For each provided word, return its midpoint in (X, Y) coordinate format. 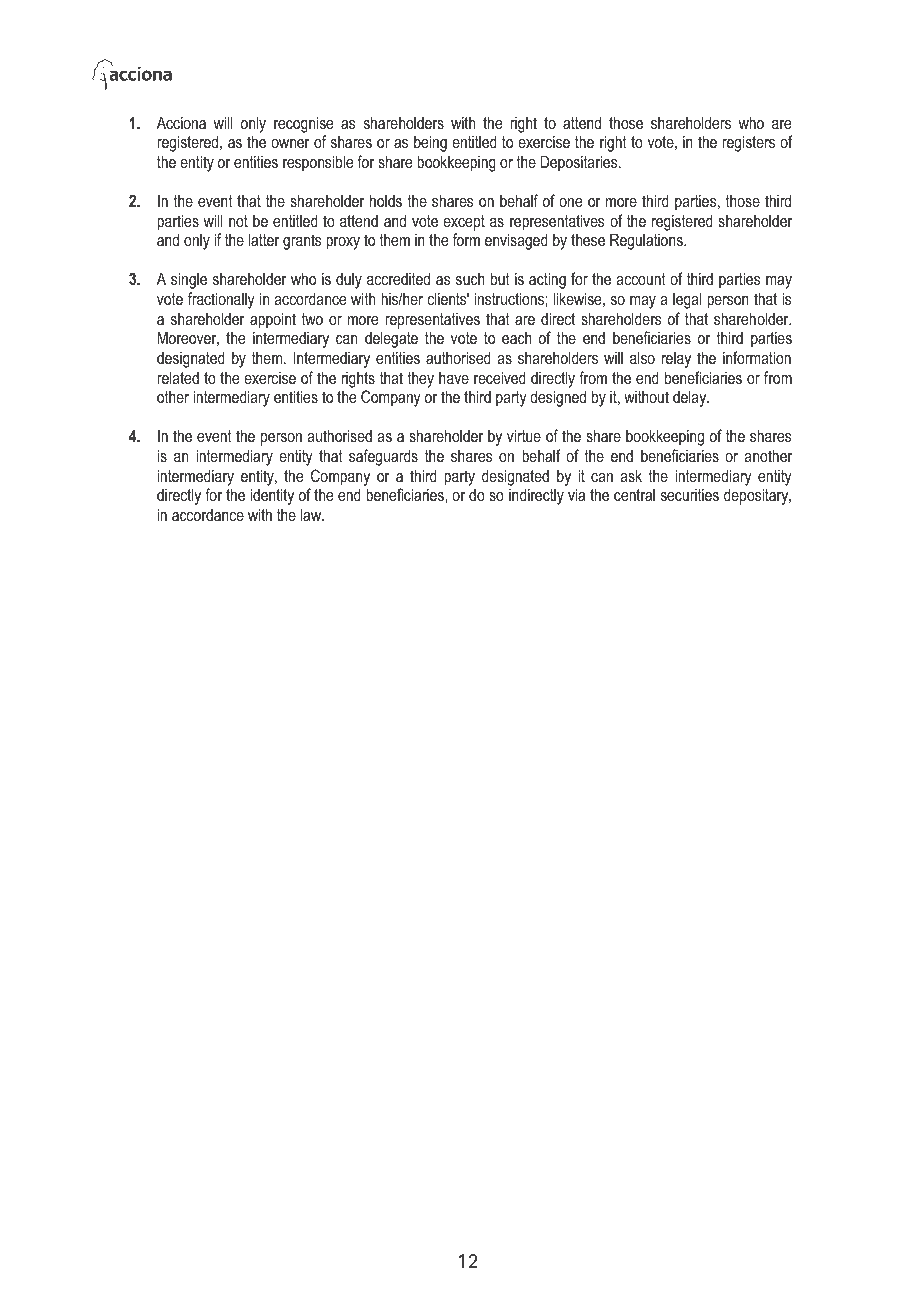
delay (691, 398)
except (464, 223)
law (312, 514)
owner (290, 143)
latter (264, 239)
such (470, 279)
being (430, 143)
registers (748, 143)
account (641, 279)
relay (676, 360)
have (454, 378)
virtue (524, 435)
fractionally (221, 300)
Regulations (647, 241)
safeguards (383, 457)
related (178, 377)
